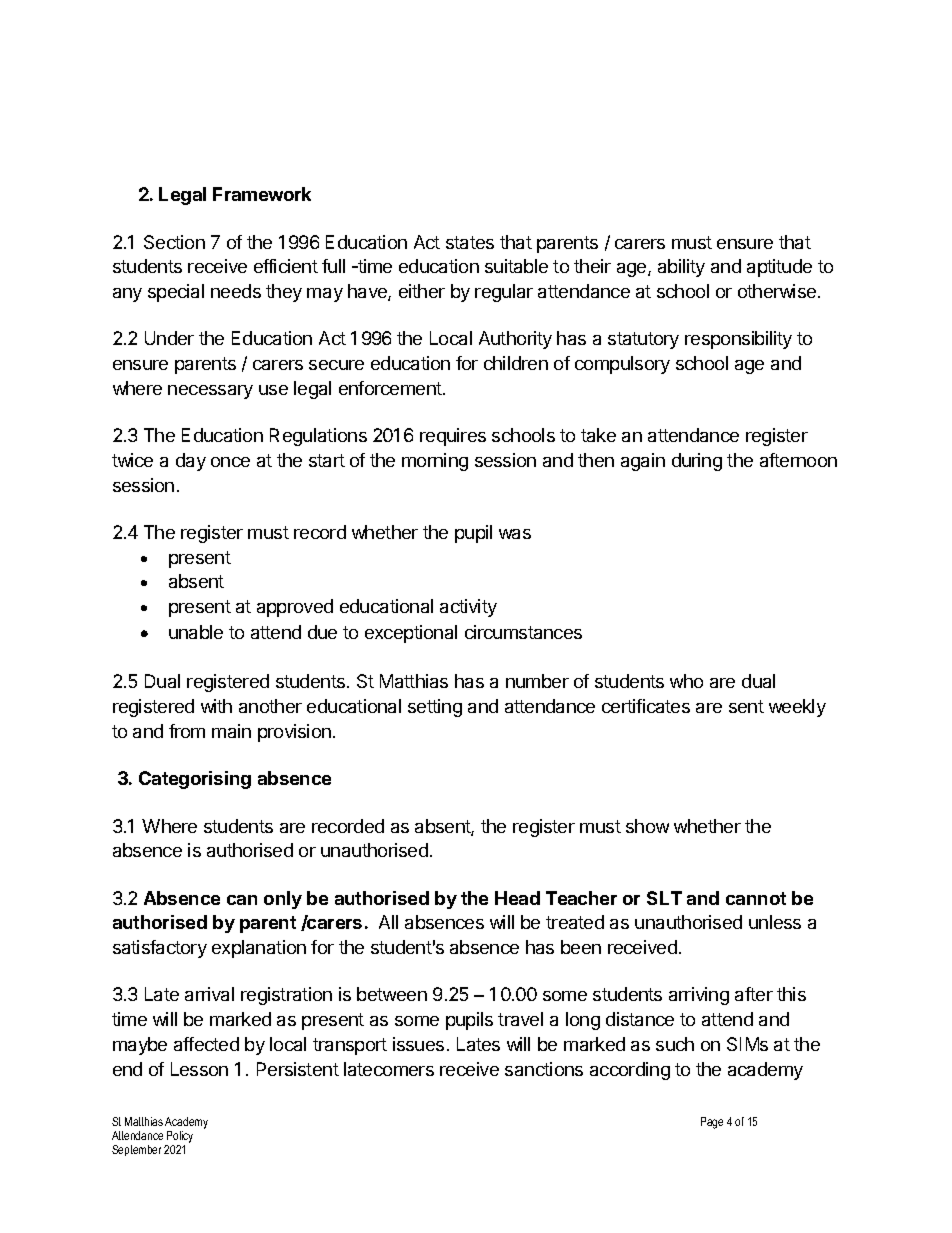 This document has height=1233, width=952. Describe the element at coordinates (435, 708) in the document. I see `setting` at that location.
